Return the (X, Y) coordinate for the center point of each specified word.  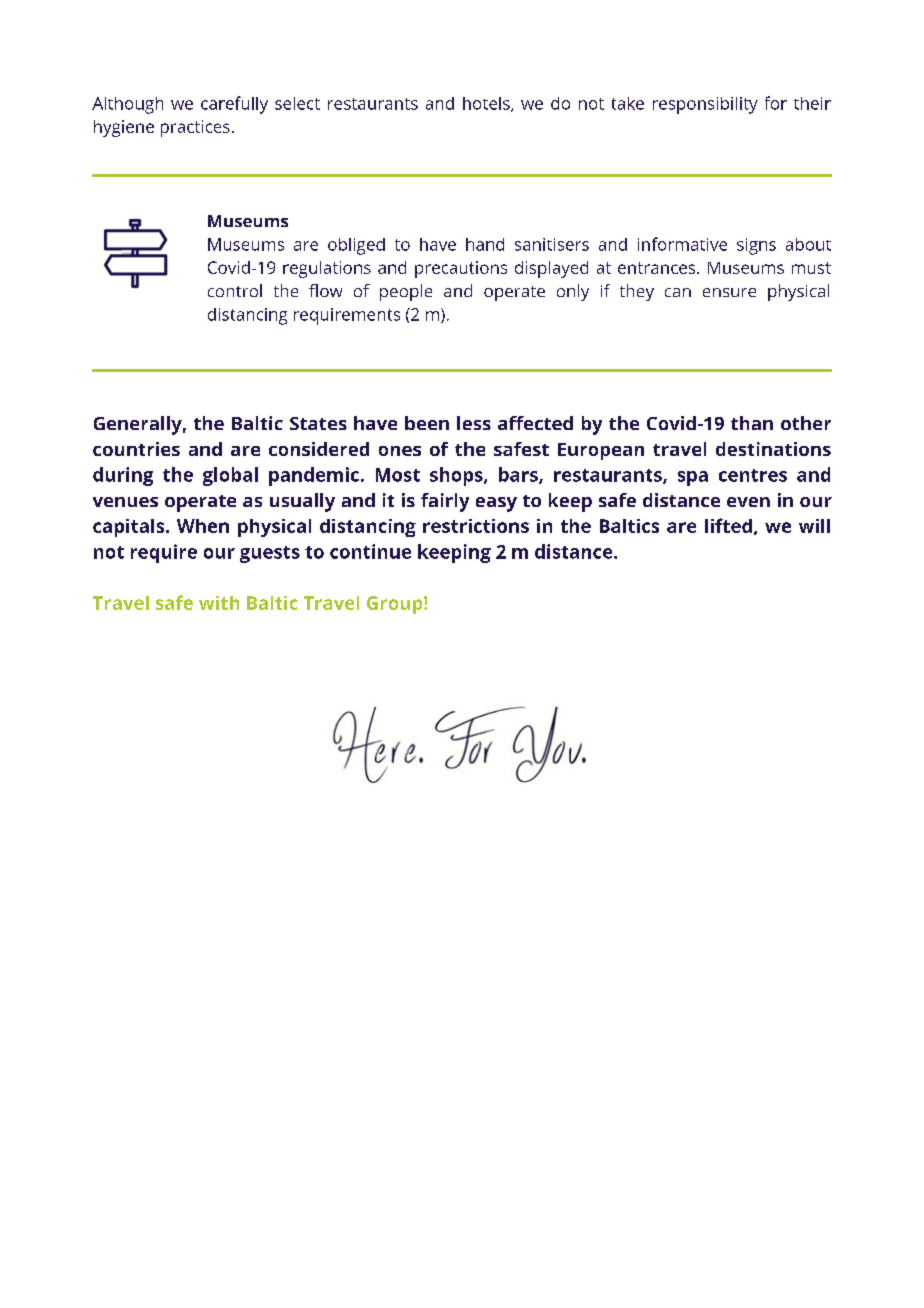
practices (195, 128)
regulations (327, 269)
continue (370, 551)
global (230, 476)
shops (457, 476)
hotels (487, 104)
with (219, 603)
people (406, 292)
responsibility (705, 105)
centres (753, 475)
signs (756, 246)
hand (485, 244)
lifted (728, 525)
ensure (729, 292)
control (235, 290)
